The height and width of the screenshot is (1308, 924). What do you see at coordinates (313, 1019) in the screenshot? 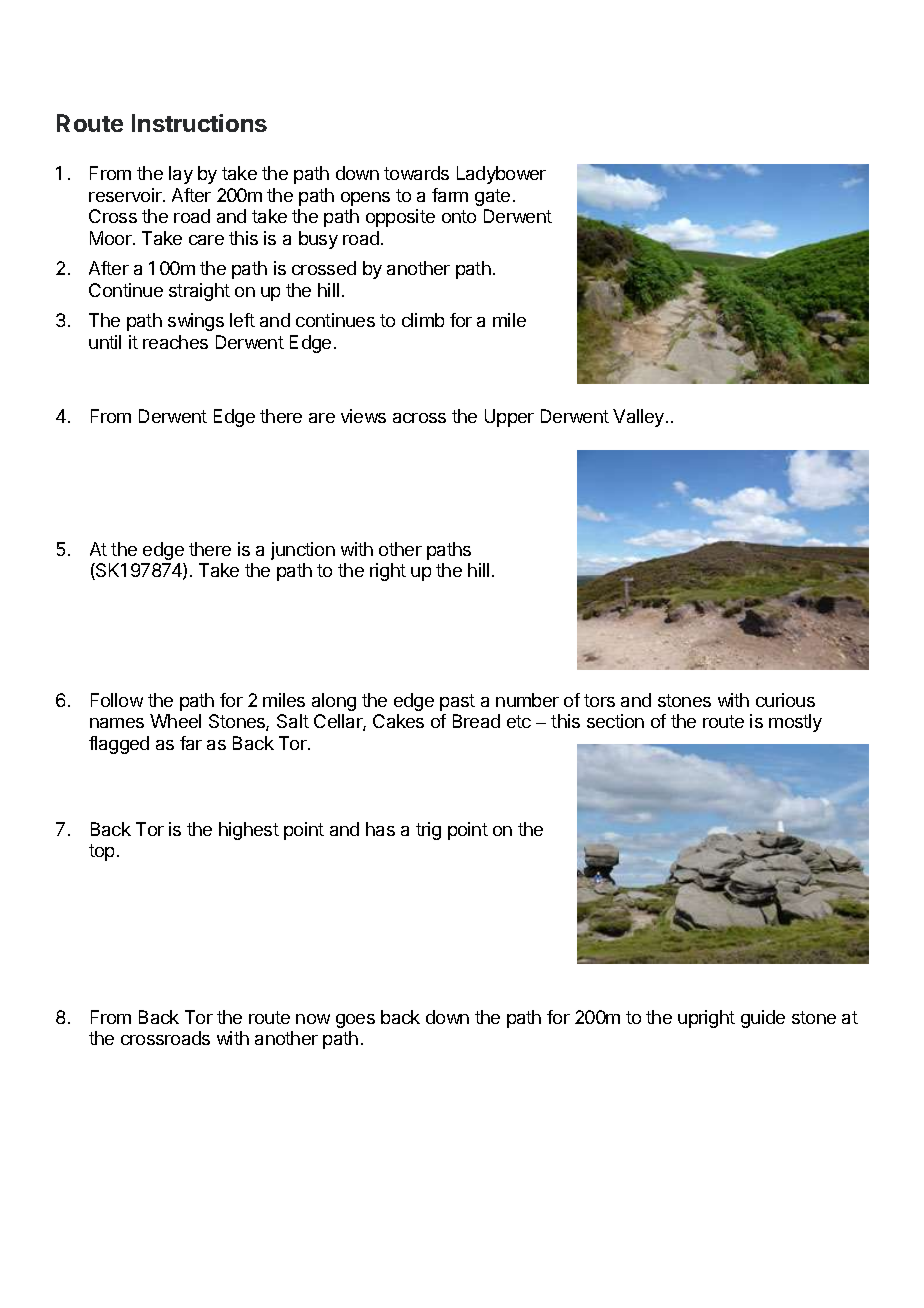
I see `now` at bounding box center [313, 1019].
